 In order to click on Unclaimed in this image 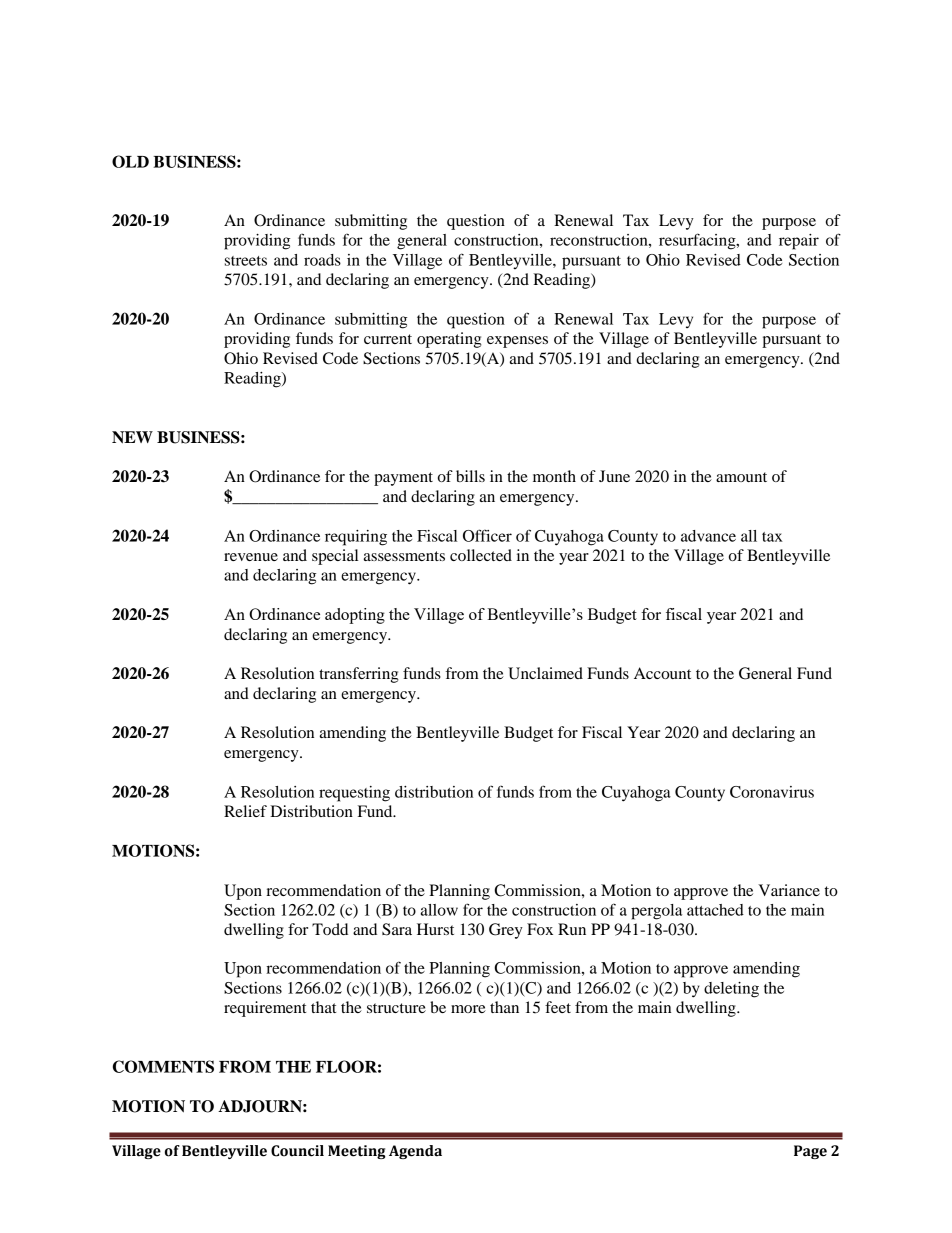, I will do `click(545, 673)`.
